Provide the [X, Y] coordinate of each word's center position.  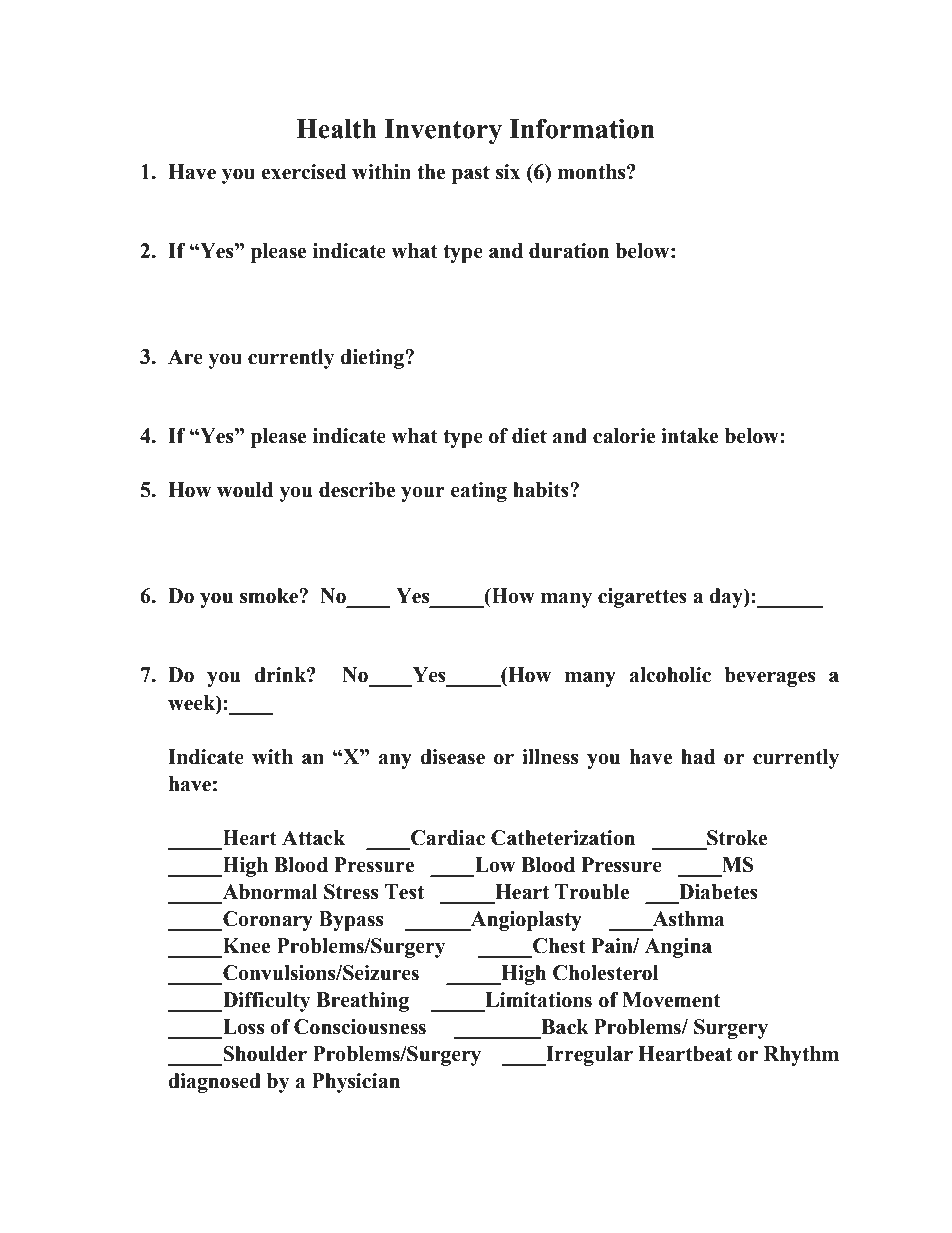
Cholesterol [606, 973]
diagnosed [214, 1083]
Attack [313, 838]
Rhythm [801, 1056]
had [698, 757]
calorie [624, 436]
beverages [769, 677]
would [245, 490]
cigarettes [642, 598]
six [508, 172]
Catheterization [563, 838]
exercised [303, 172]
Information [582, 128]
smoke [270, 596]
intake [689, 436]
